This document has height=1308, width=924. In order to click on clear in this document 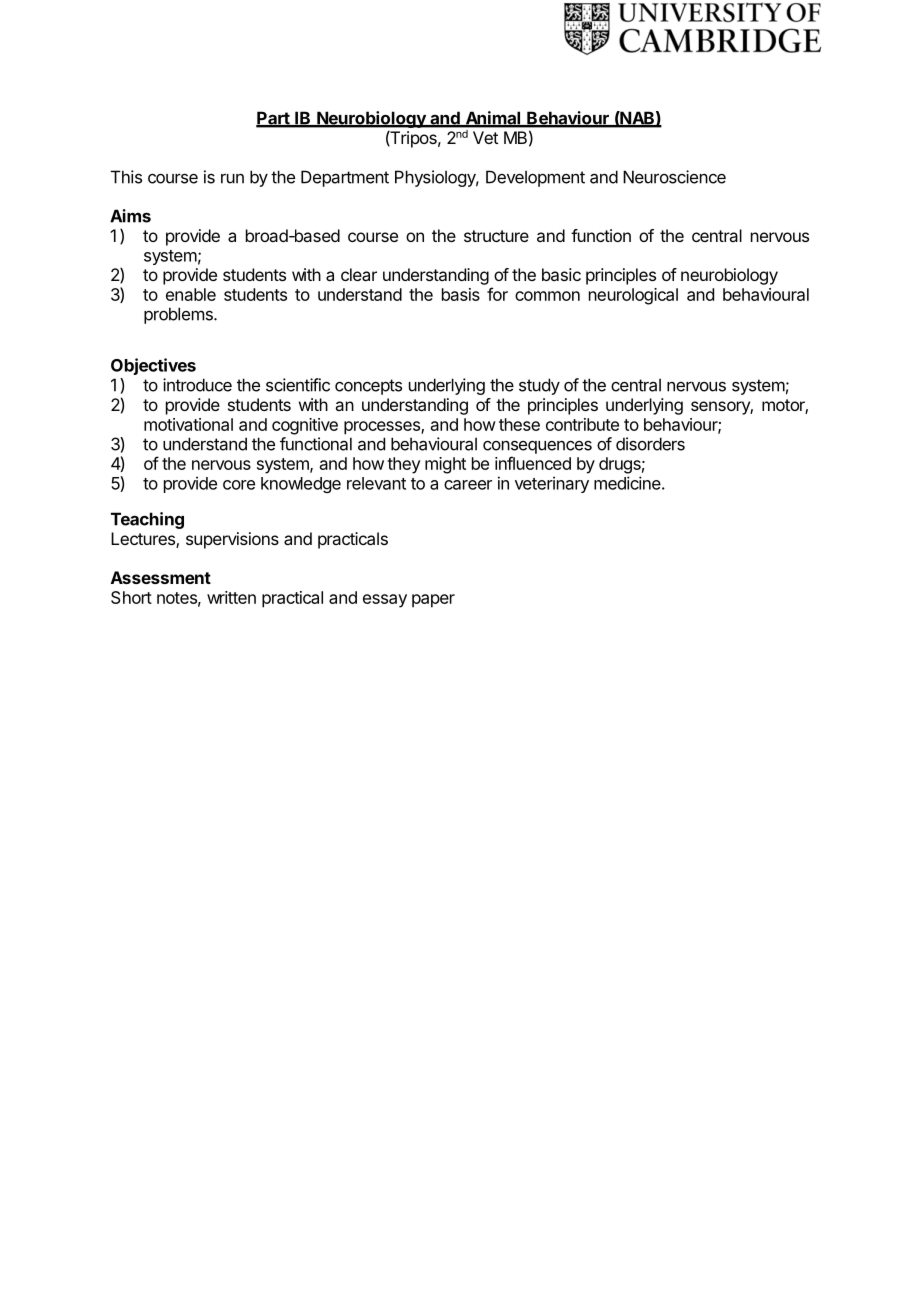, I will do `click(359, 274)`.
